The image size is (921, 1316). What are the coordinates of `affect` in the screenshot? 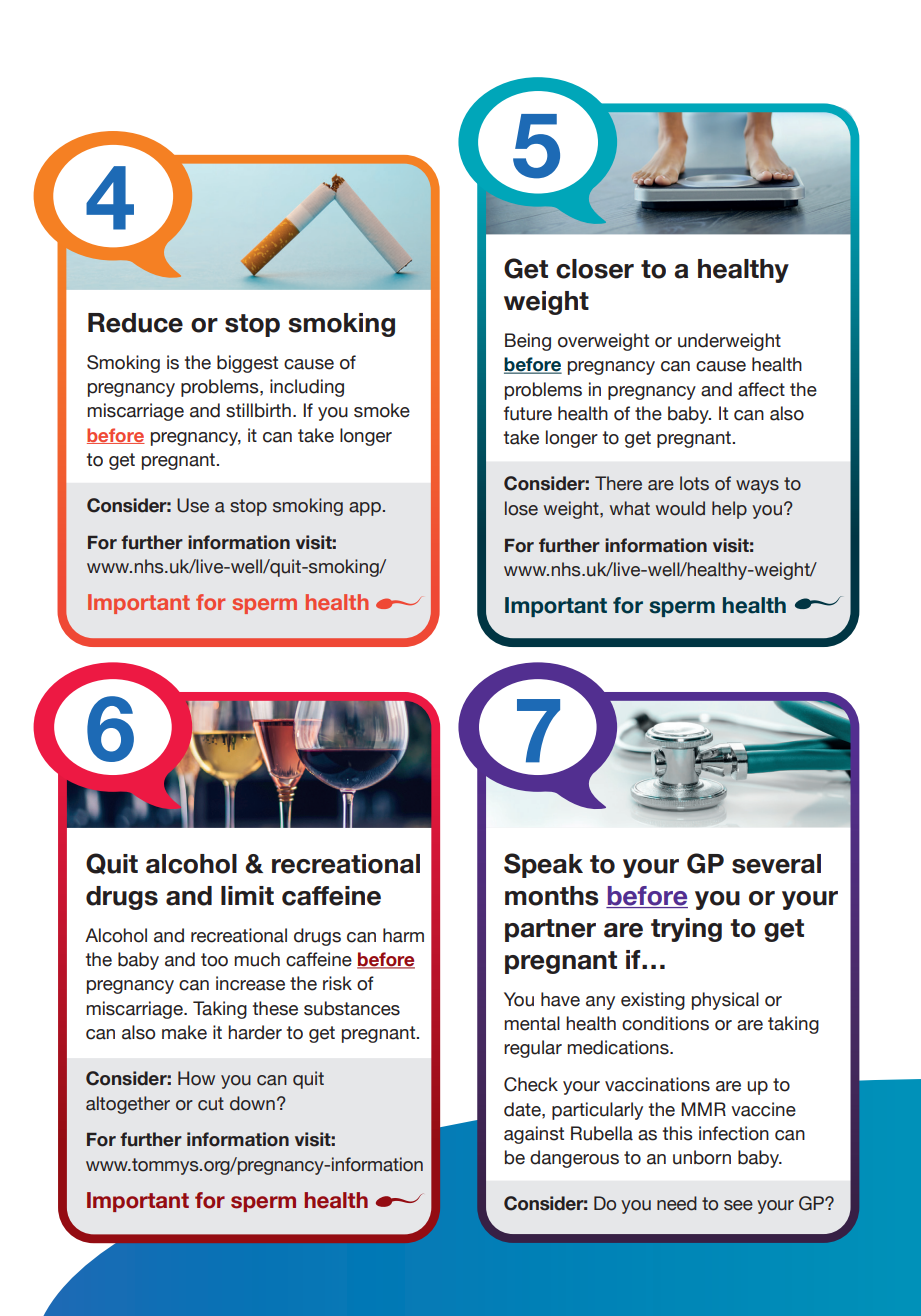 It's located at (761, 389).
